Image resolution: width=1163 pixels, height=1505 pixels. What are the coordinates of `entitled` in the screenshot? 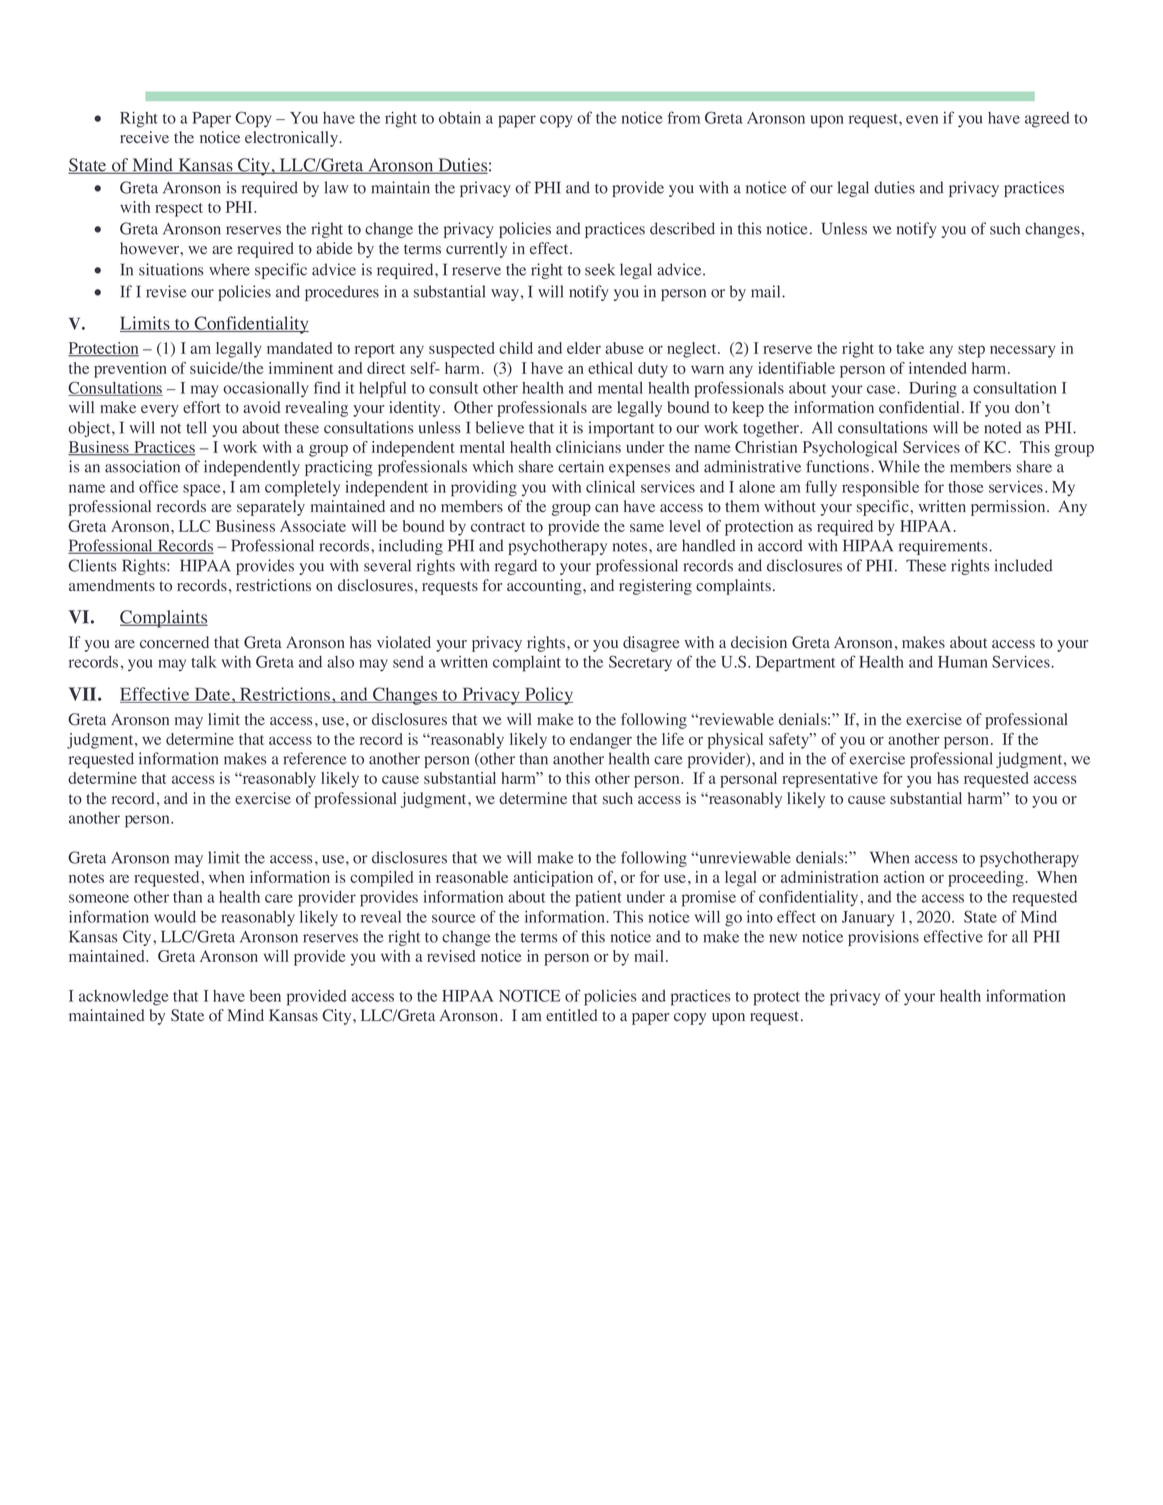 It's located at (571, 1015).
